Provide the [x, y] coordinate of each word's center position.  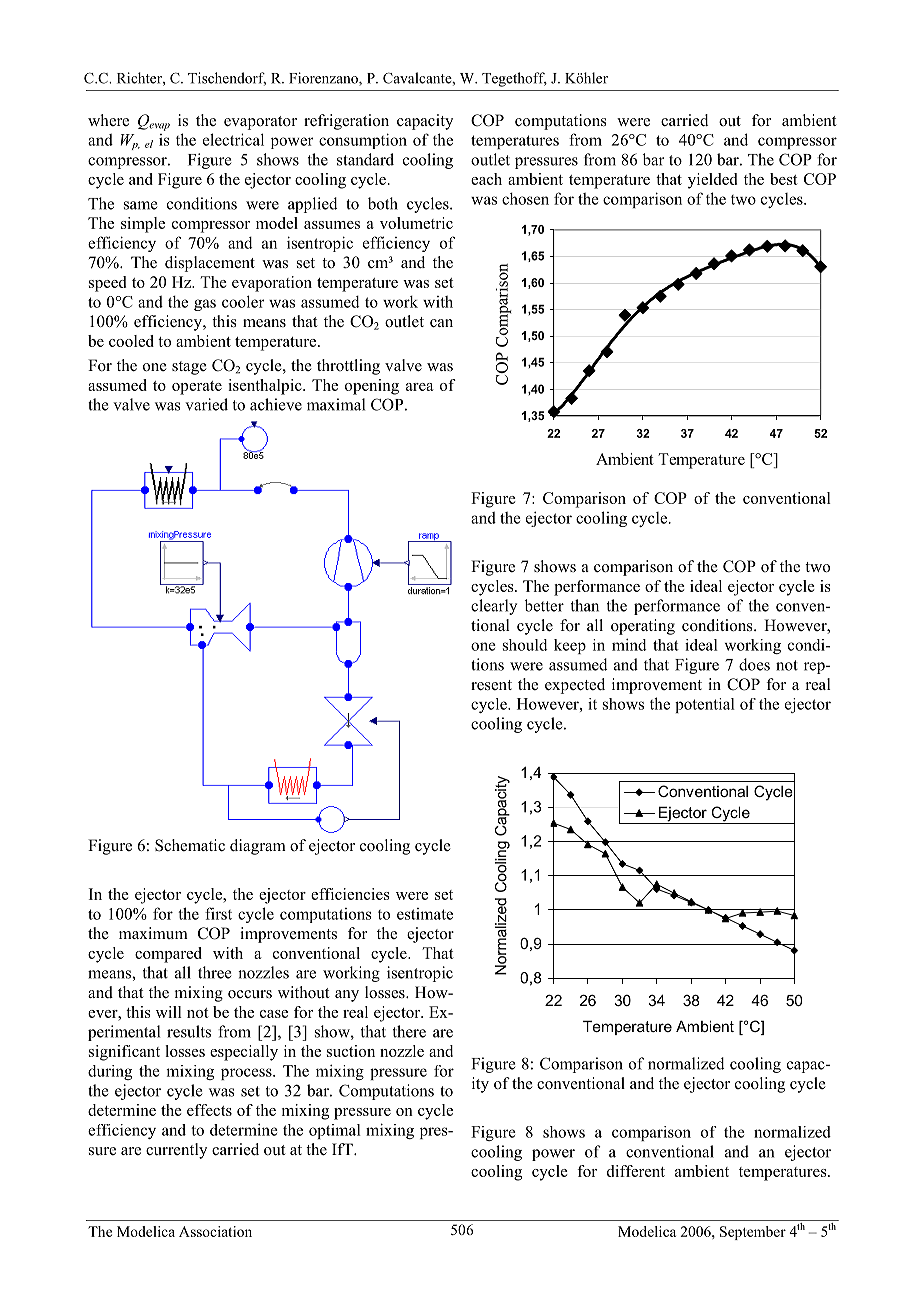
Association [215, 1231]
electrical [233, 139]
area [420, 387]
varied [206, 404]
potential [705, 705]
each [486, 179]
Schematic [190, 845]
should [525, 645]
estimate [425, 914]
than [585, 605]
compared [168, 955]
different [636, 1171]
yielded [712, 181]
